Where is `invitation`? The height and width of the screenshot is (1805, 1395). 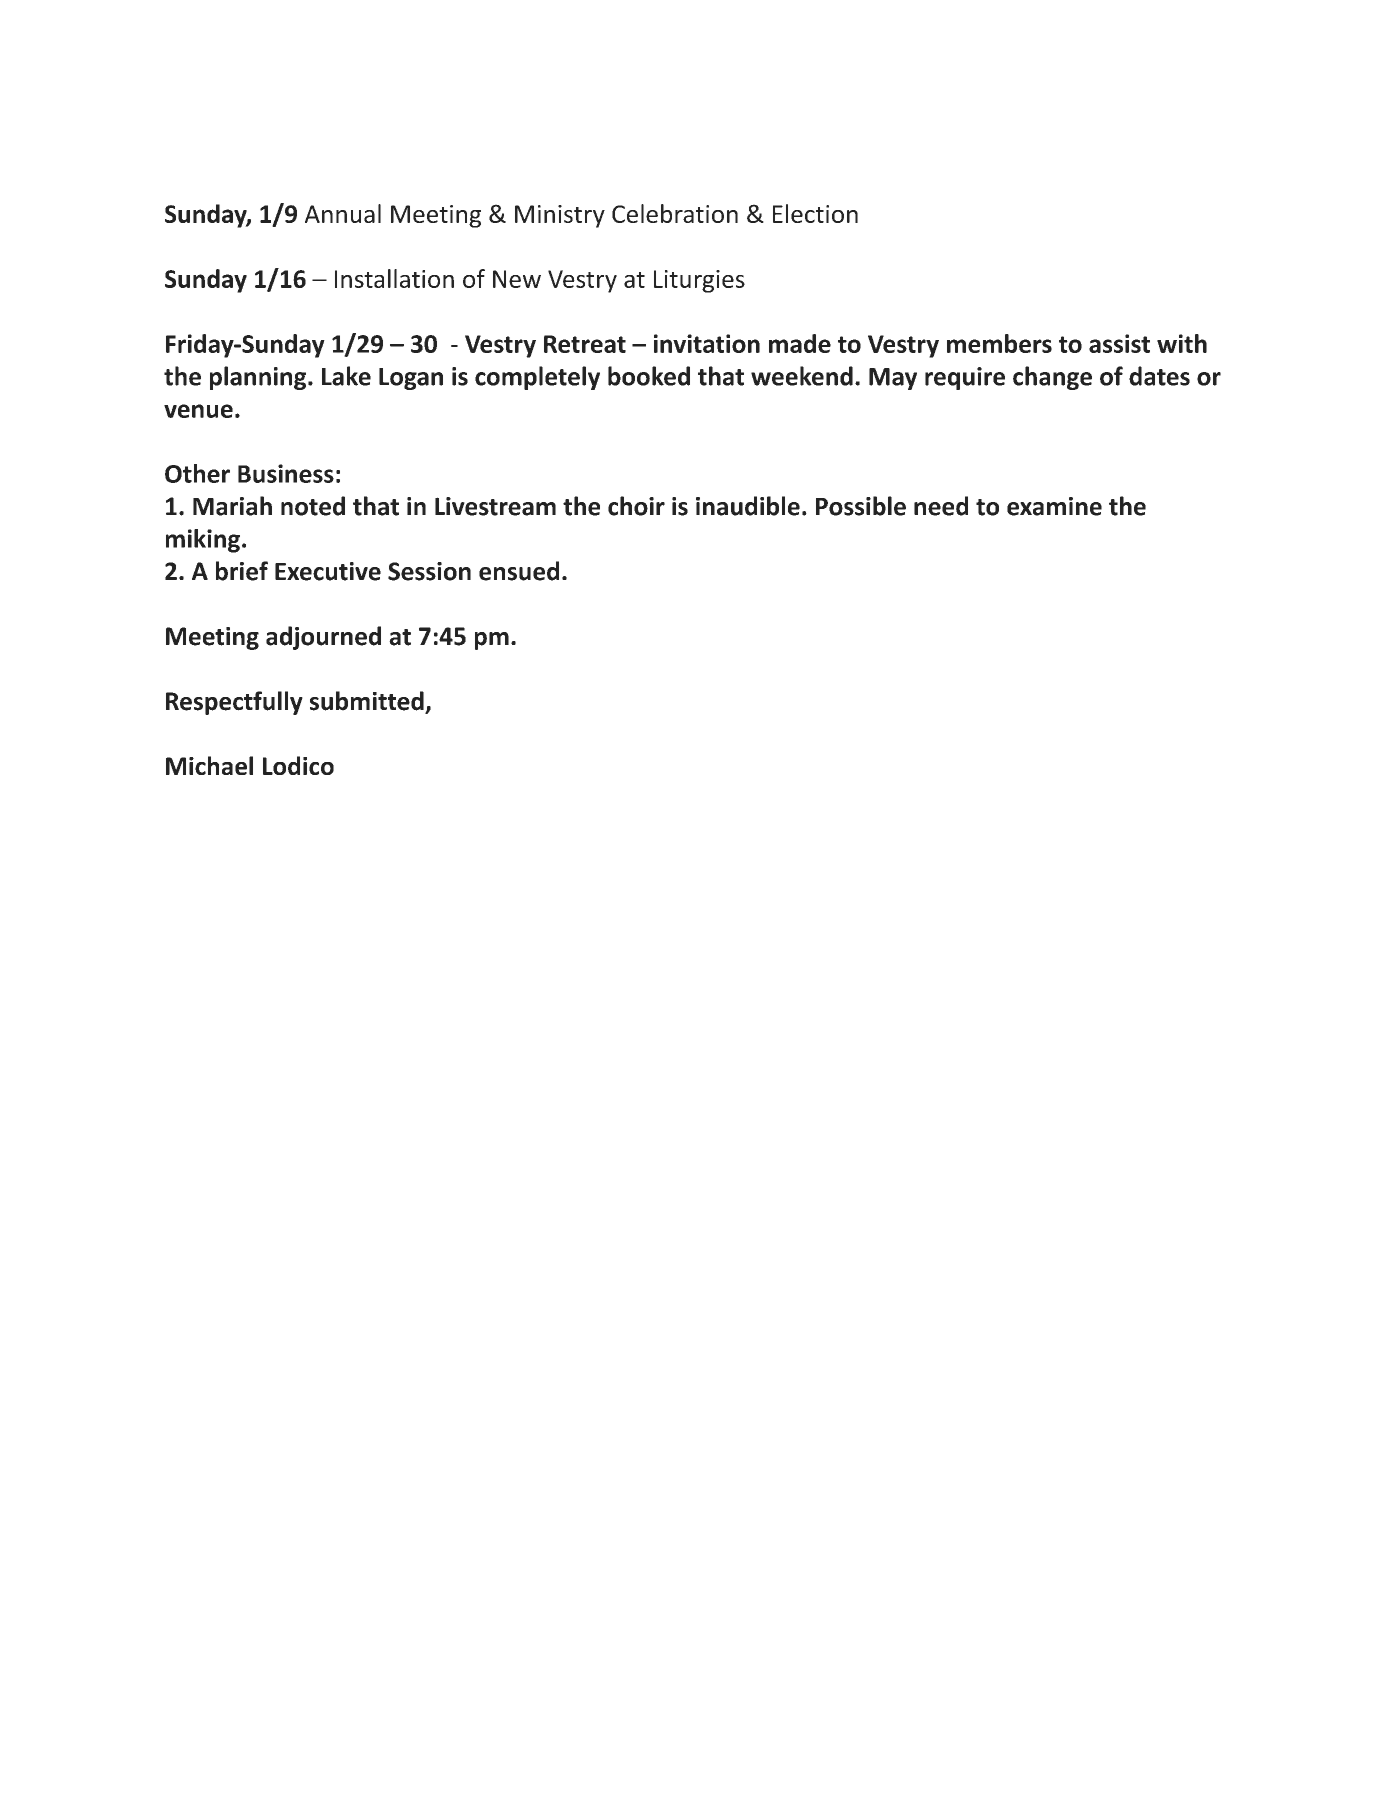 invitation is located at coordinates (707, 343).
